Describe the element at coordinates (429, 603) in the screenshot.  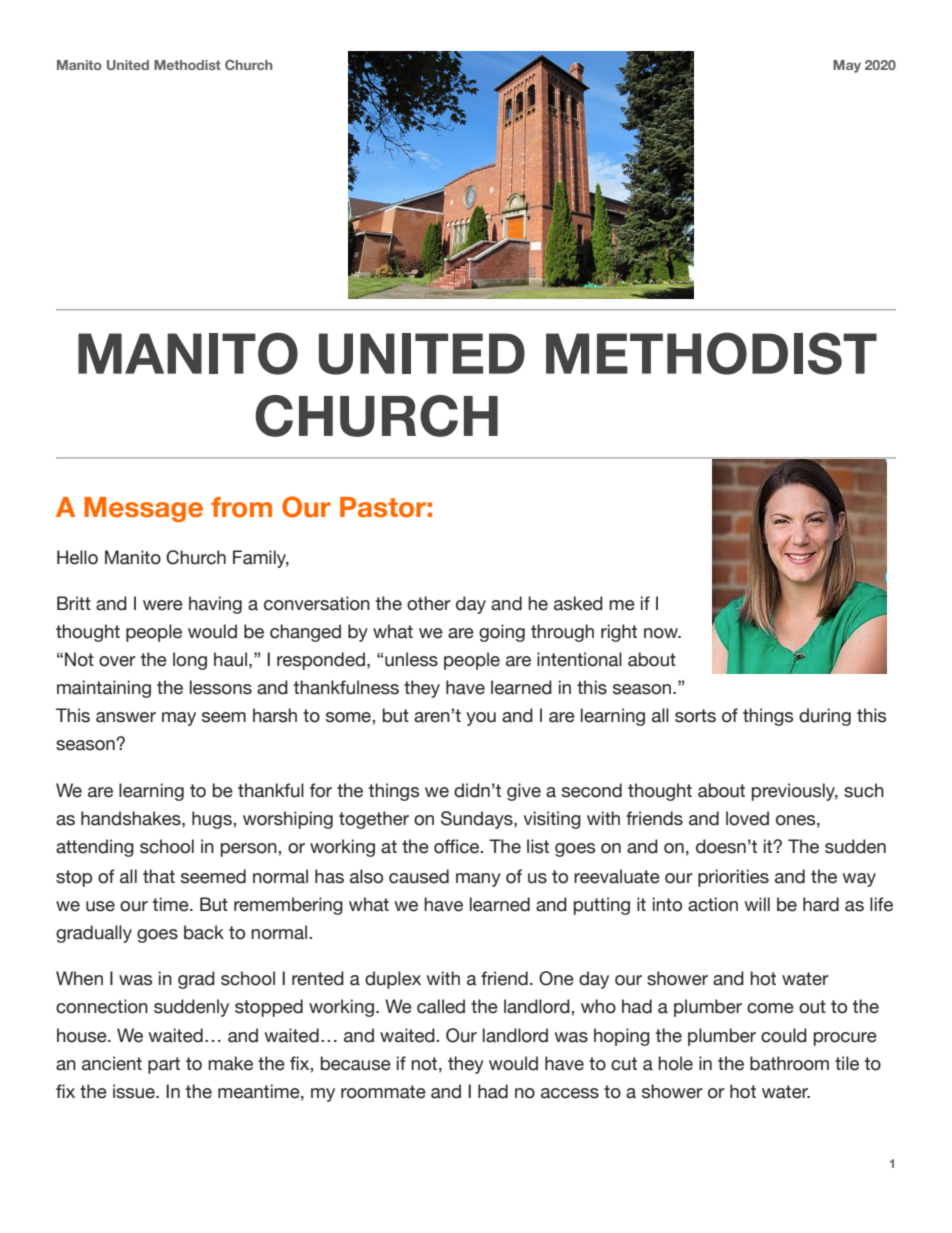
I see `other` at that location.
